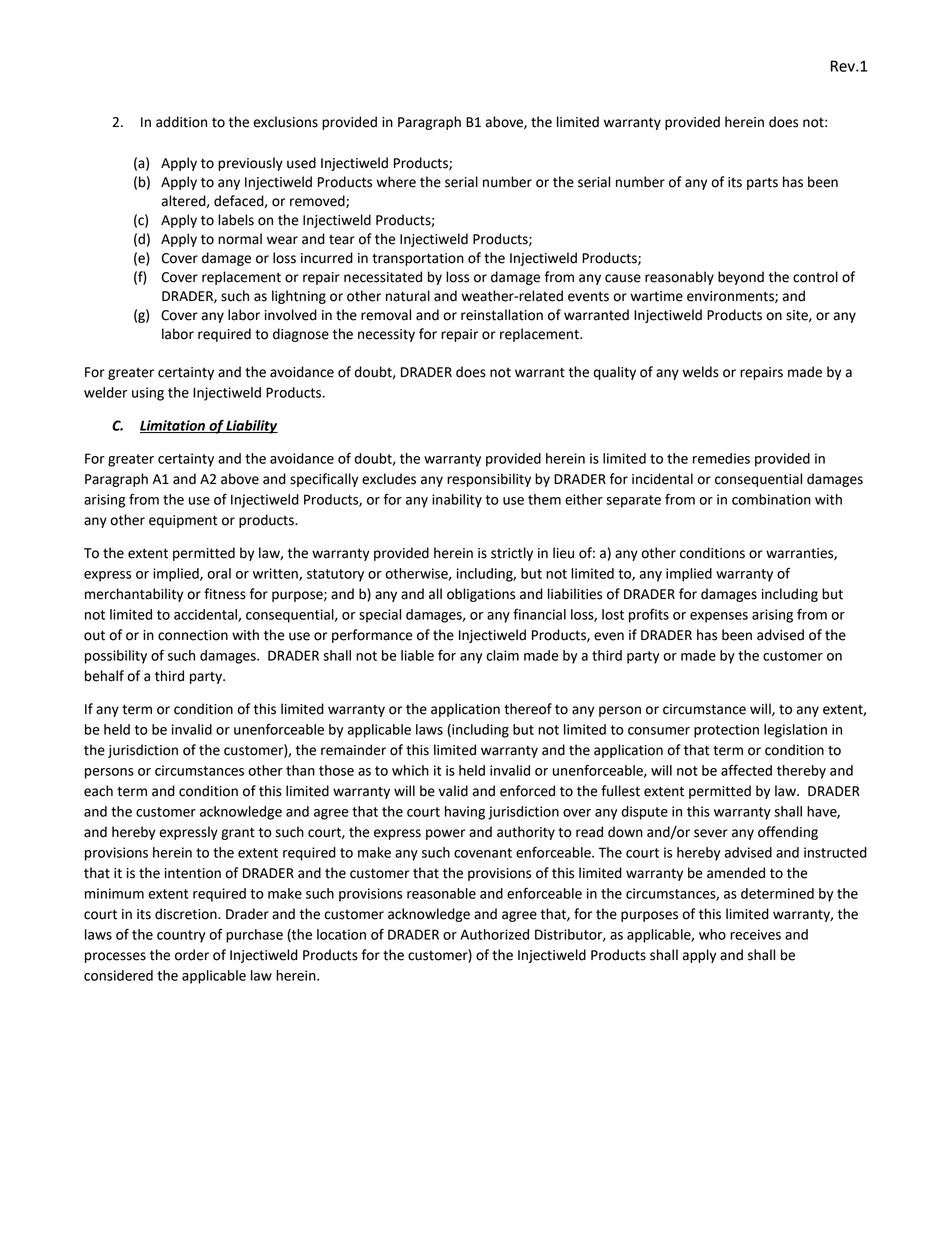 Image resolution: width=952 pixels, height=1233 pixels. Describe the element at coordinates (762, 183) in the image. I see `parts` at that location.
